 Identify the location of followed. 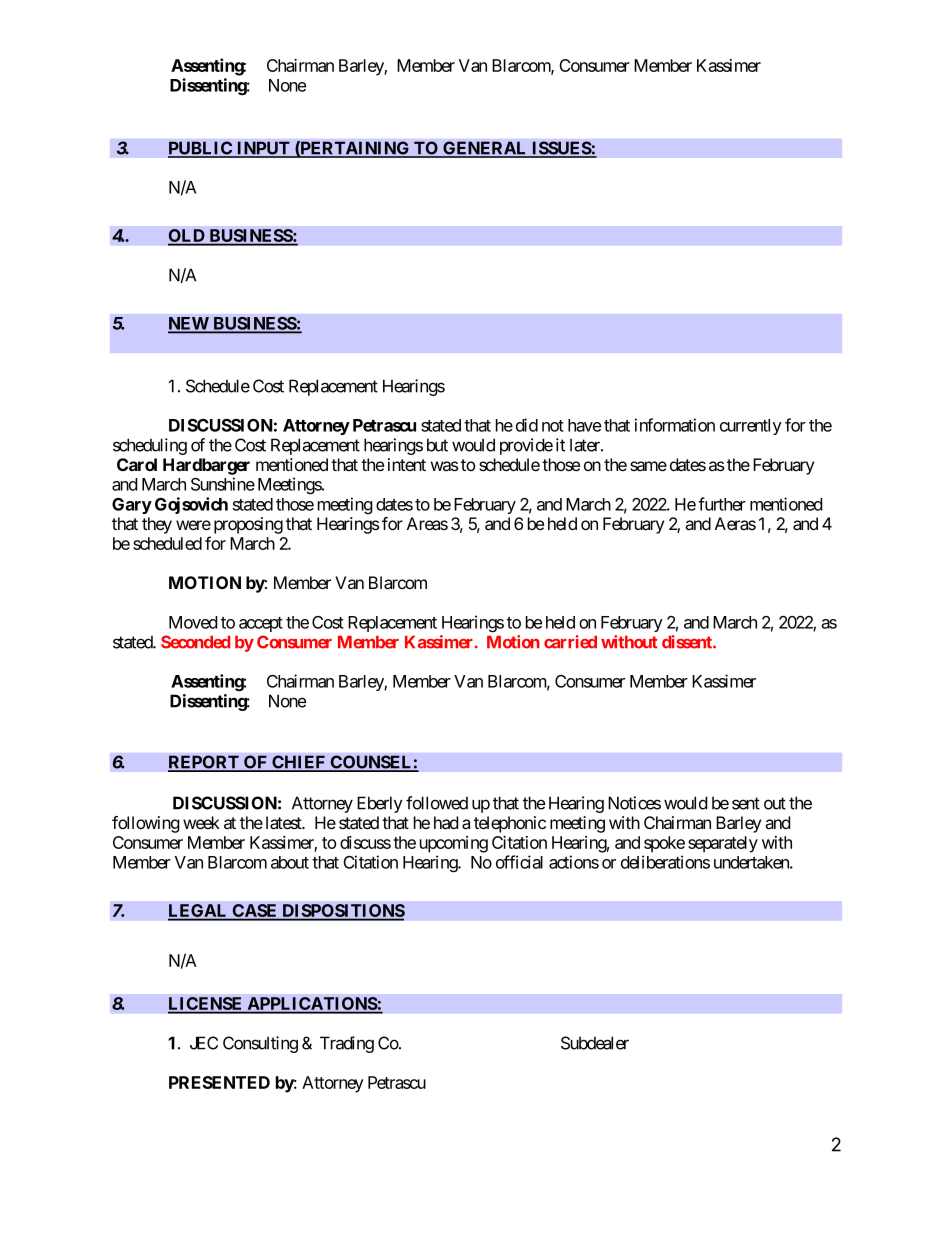
(437, 803).
